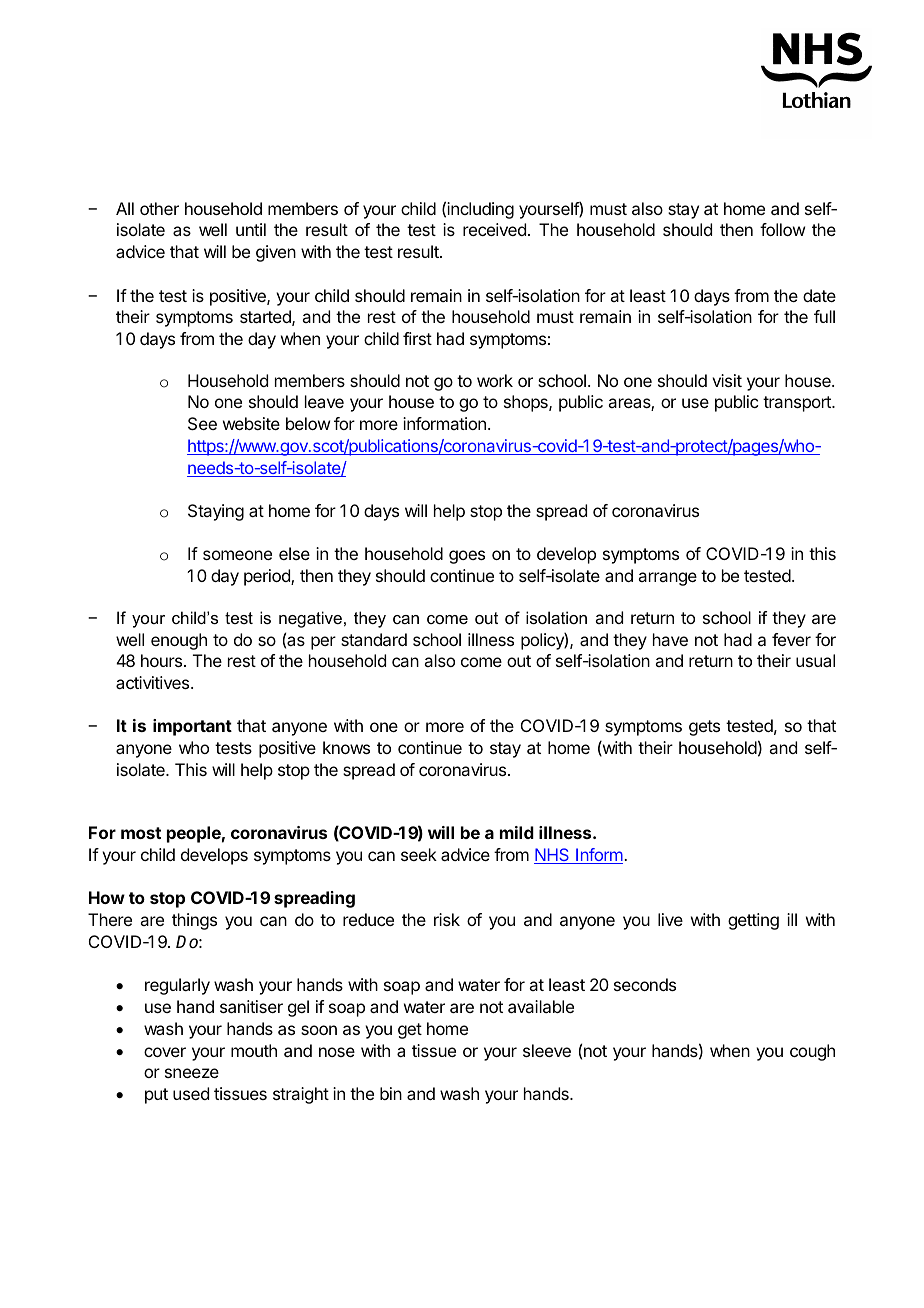 This screenshot has width=924, height=1308. What do you see at coordinates (667, 579) in the screenshot?
I see `arrange` at bounding box center [667, 579].
